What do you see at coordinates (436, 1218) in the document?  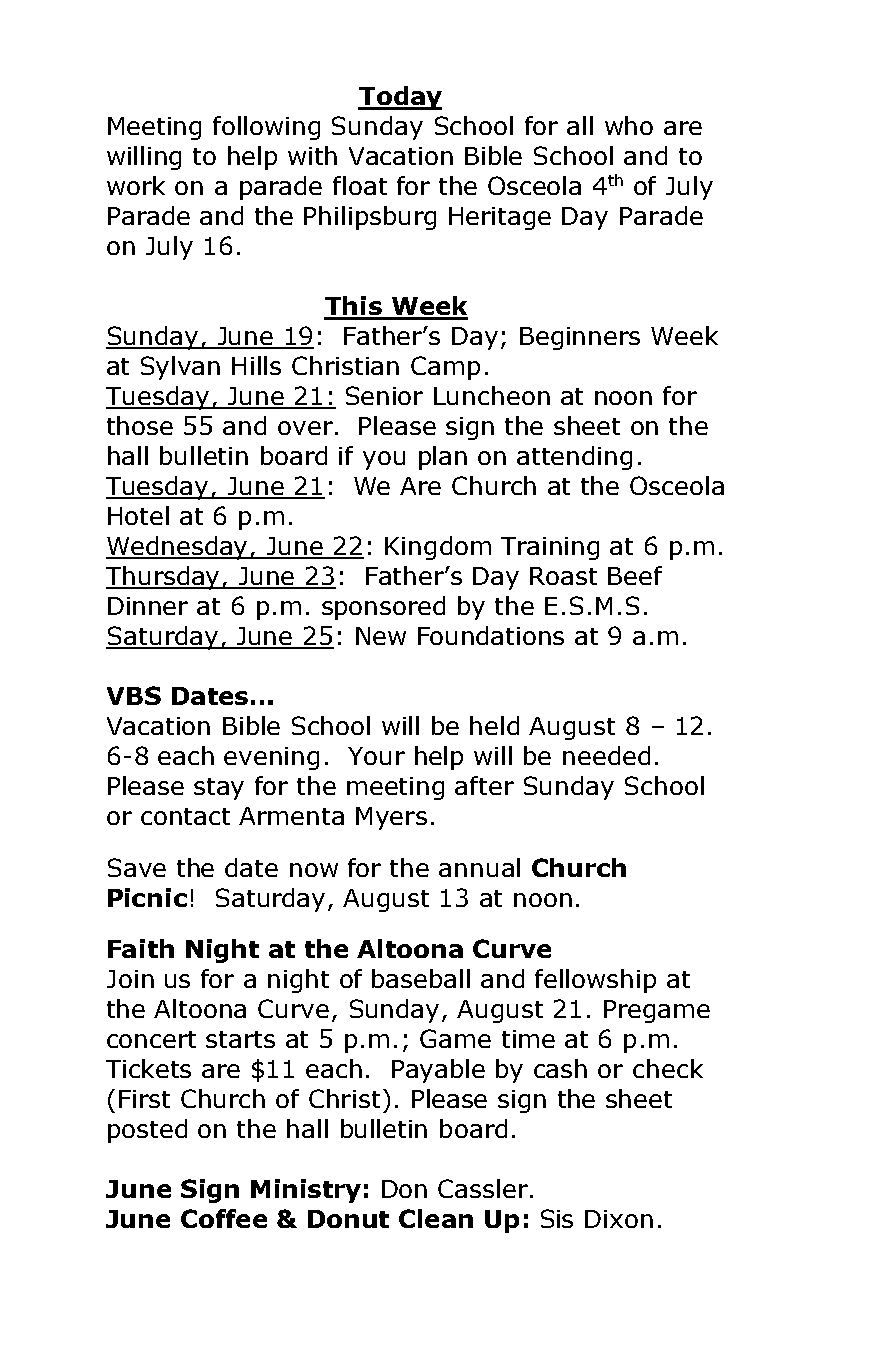 I see `Clean` at bounding box center [436, 1218].
